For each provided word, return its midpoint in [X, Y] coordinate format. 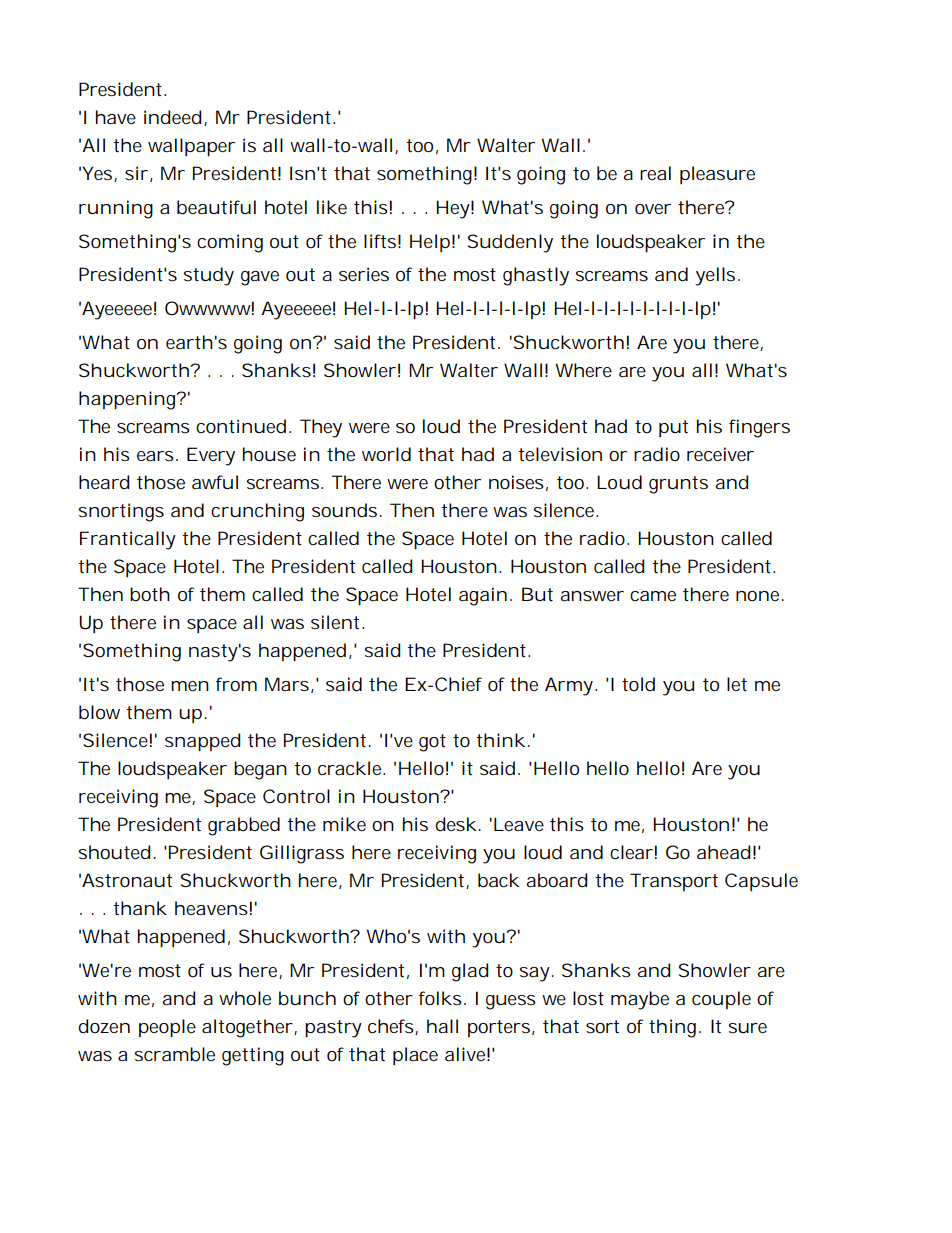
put [673, 428]
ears [157, 456]
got [432, 743]
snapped [202, 742]
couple [721, 1000]
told [638, 684]
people [167, 1028]
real [655, 173]
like [332, 207]
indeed [172, 117]
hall [442, 1026]
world [386, 454]
